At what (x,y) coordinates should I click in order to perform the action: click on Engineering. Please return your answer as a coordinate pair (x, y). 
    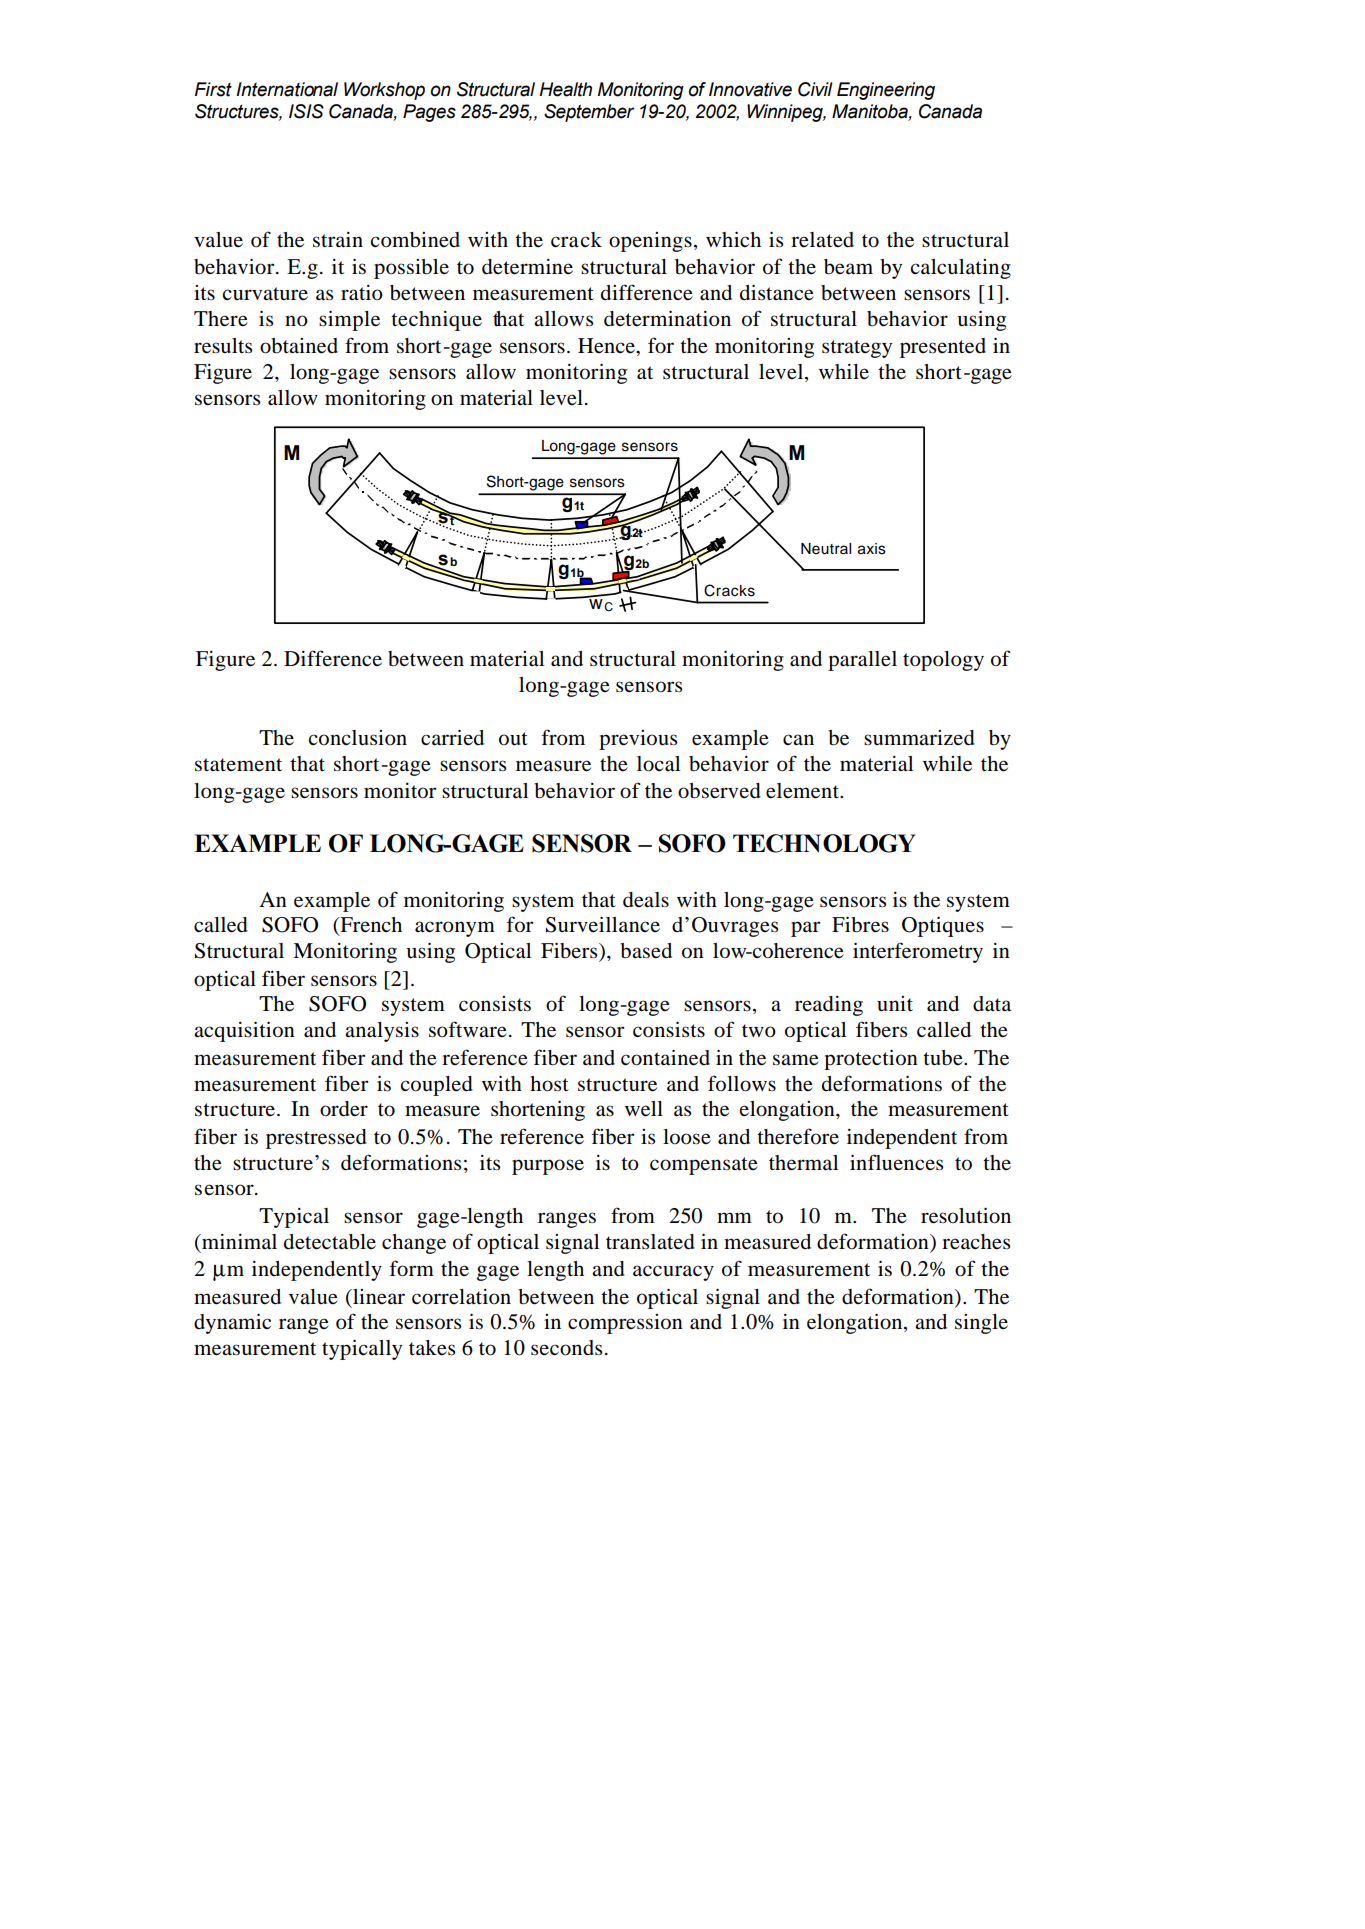
    Looking at the image, I should click on (886, 91).
